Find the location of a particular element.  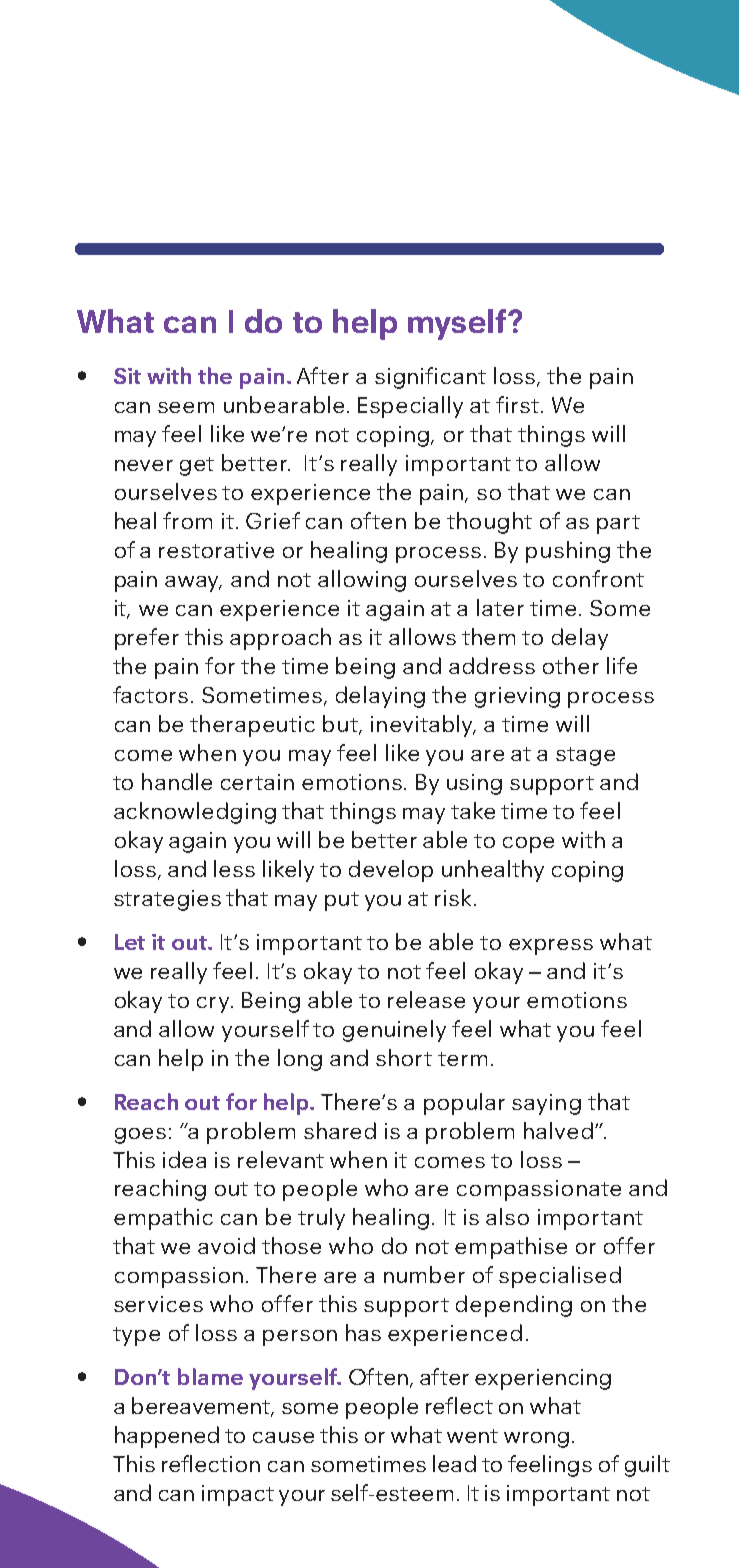

seem is located at coordinates (186, 407).
